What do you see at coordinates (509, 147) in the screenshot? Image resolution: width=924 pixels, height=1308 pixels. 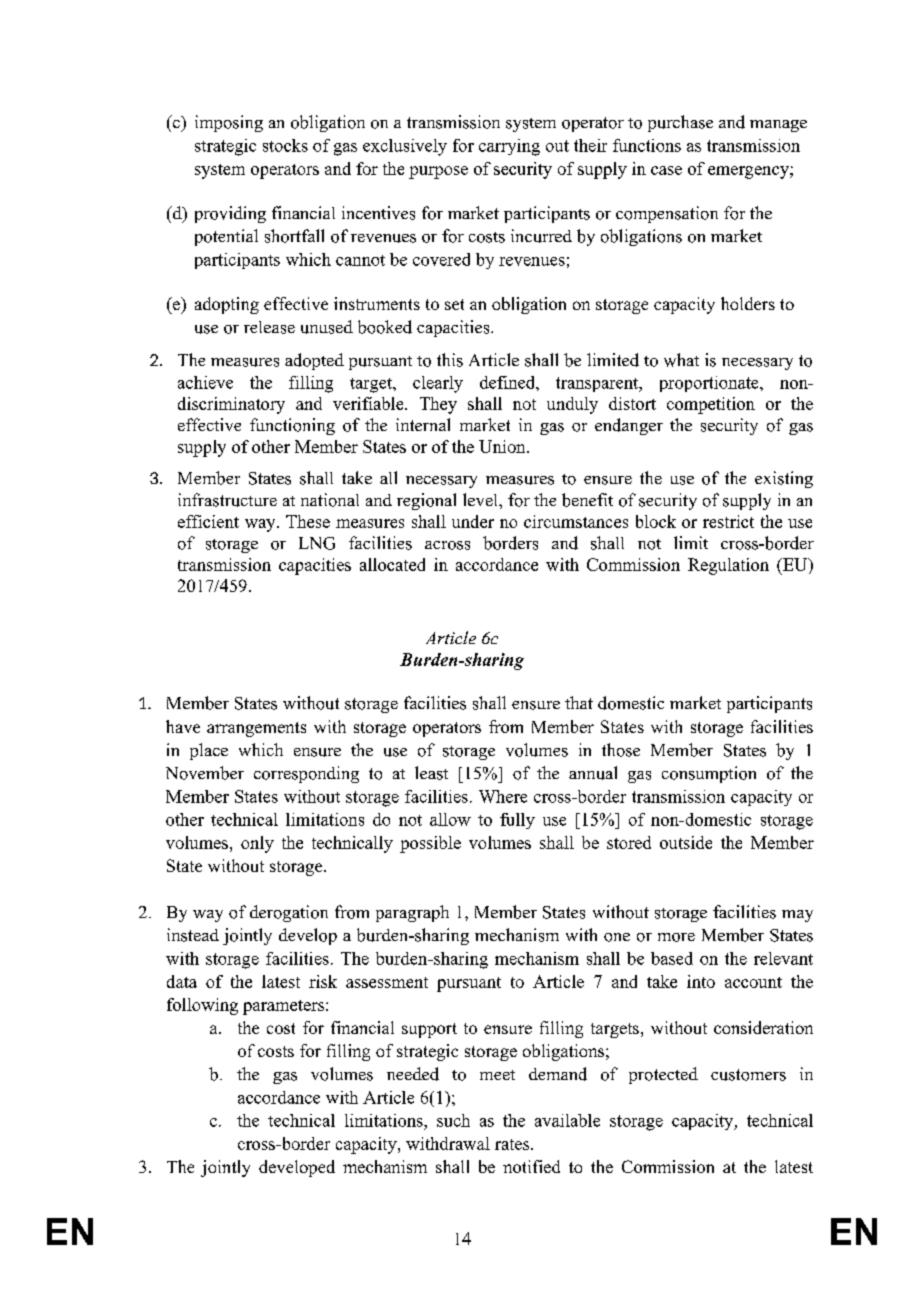 I see `carrying` at bounding box center [509, 147].
